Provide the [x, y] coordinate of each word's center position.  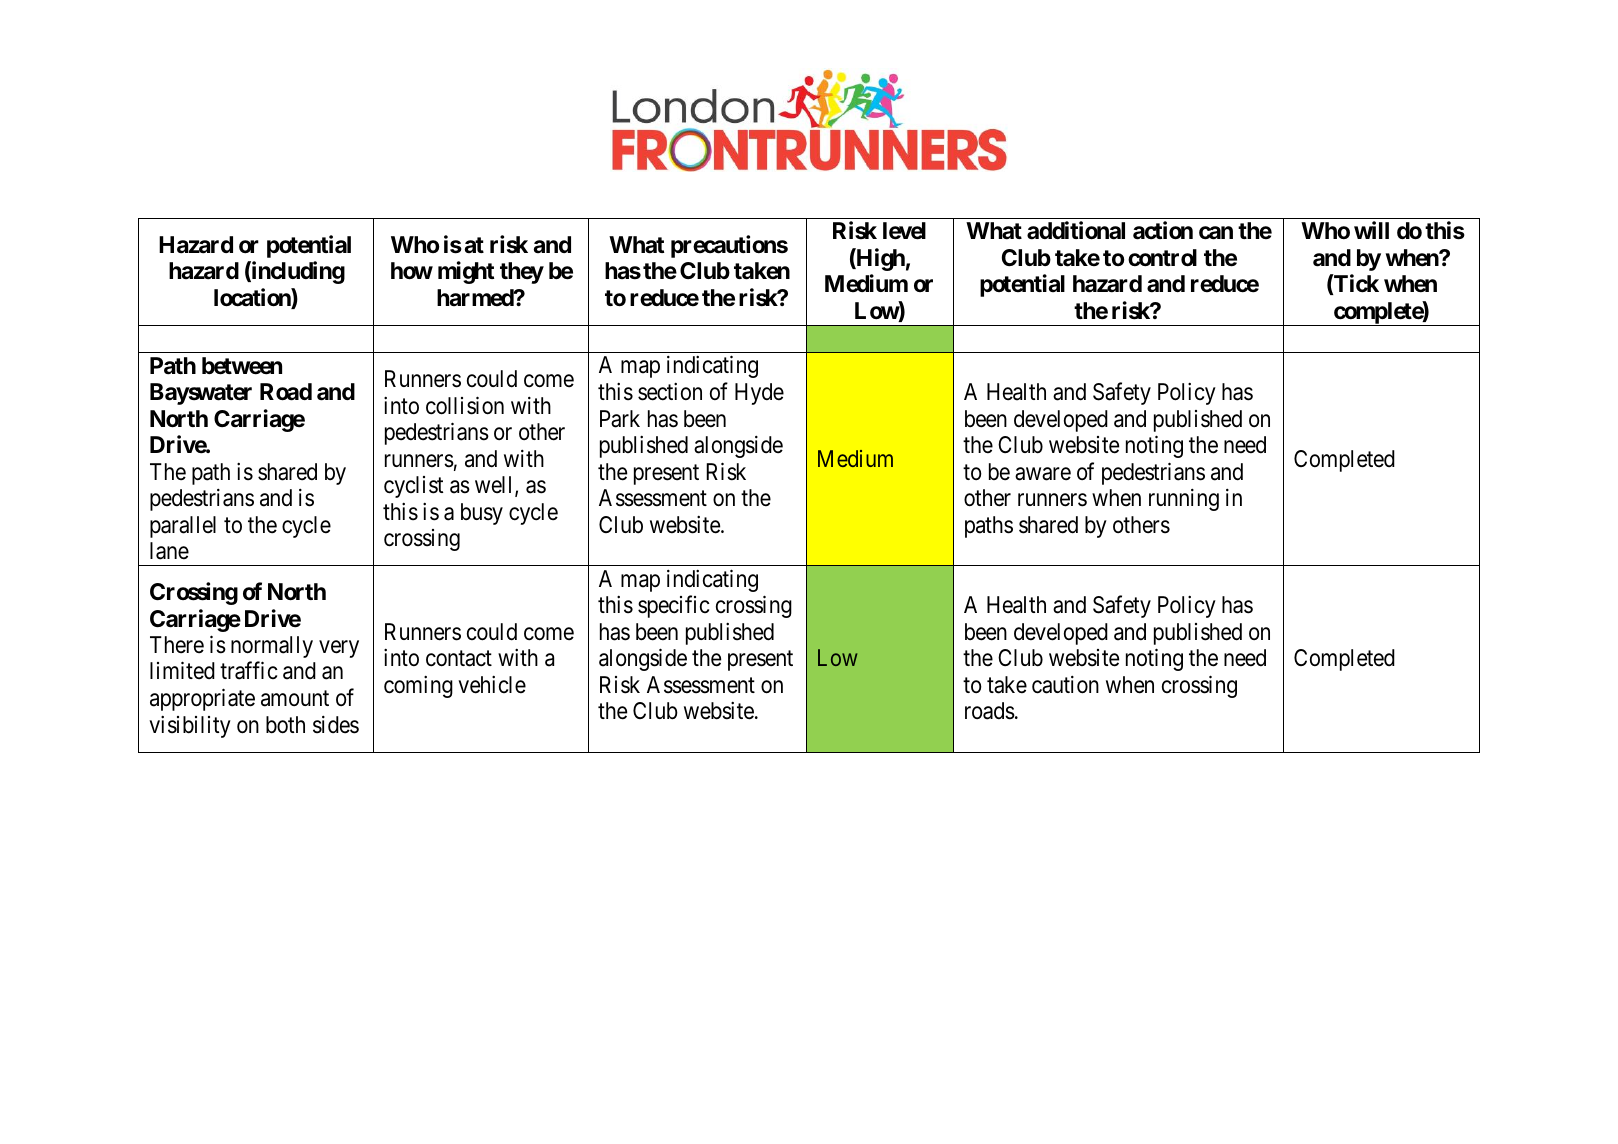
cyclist [414, 487]
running [1184, 500]
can [1216, 233]
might [466, 272]
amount [295, 699]
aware [1043, 474]
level [904, 231]
